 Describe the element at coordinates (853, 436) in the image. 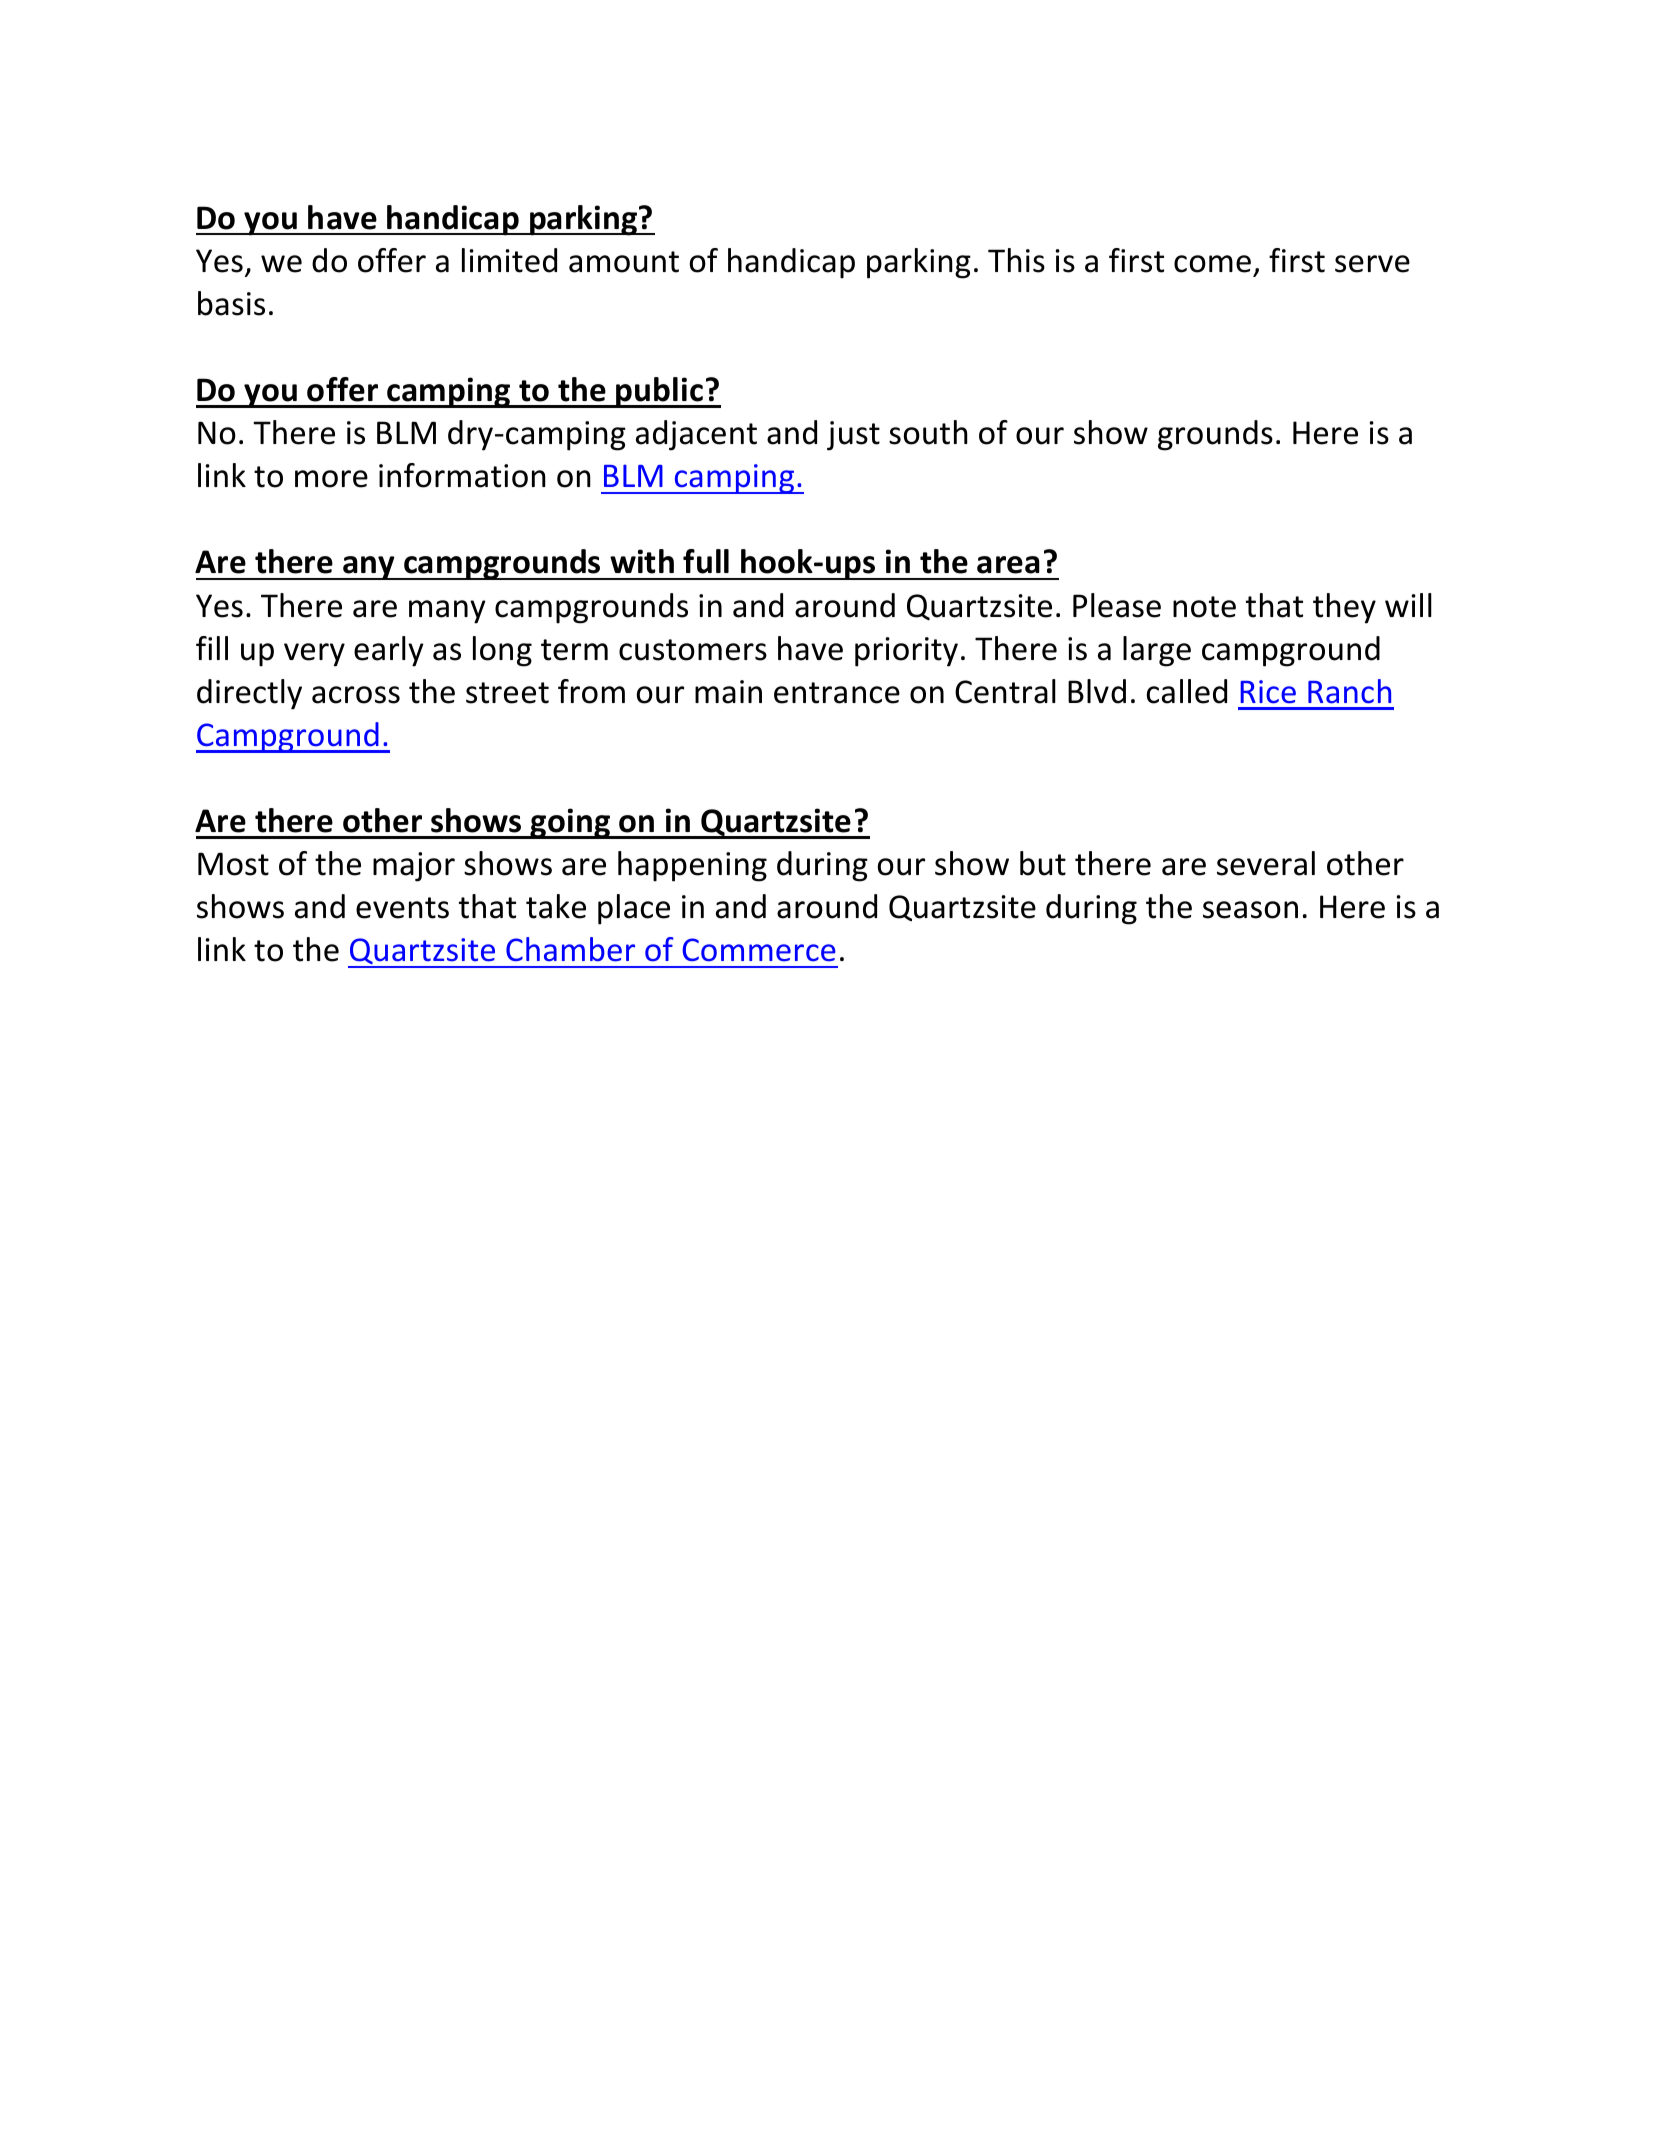

I see `just` at that location.
